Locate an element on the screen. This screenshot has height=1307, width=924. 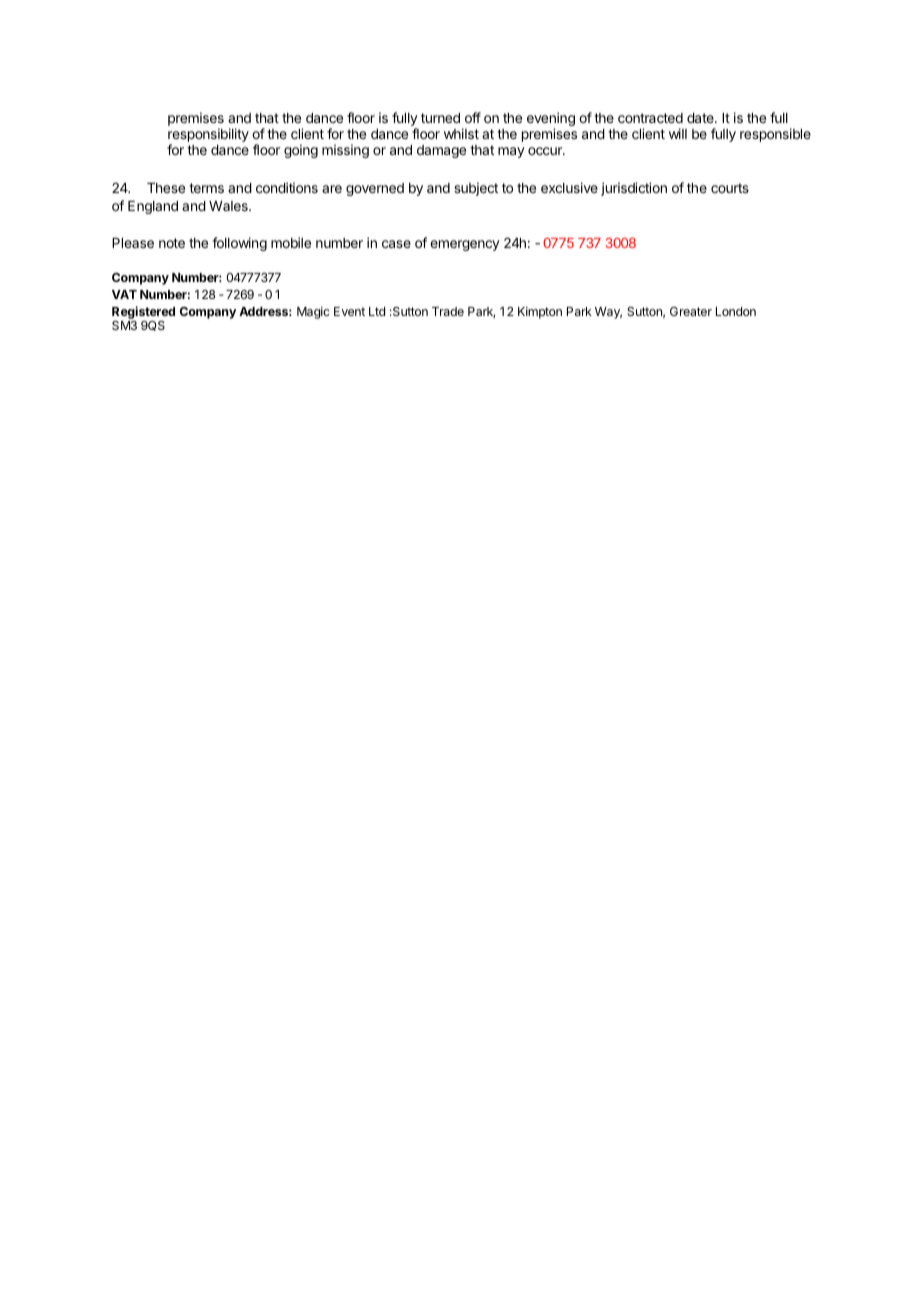
damage is located at coordinates (441, 151).
